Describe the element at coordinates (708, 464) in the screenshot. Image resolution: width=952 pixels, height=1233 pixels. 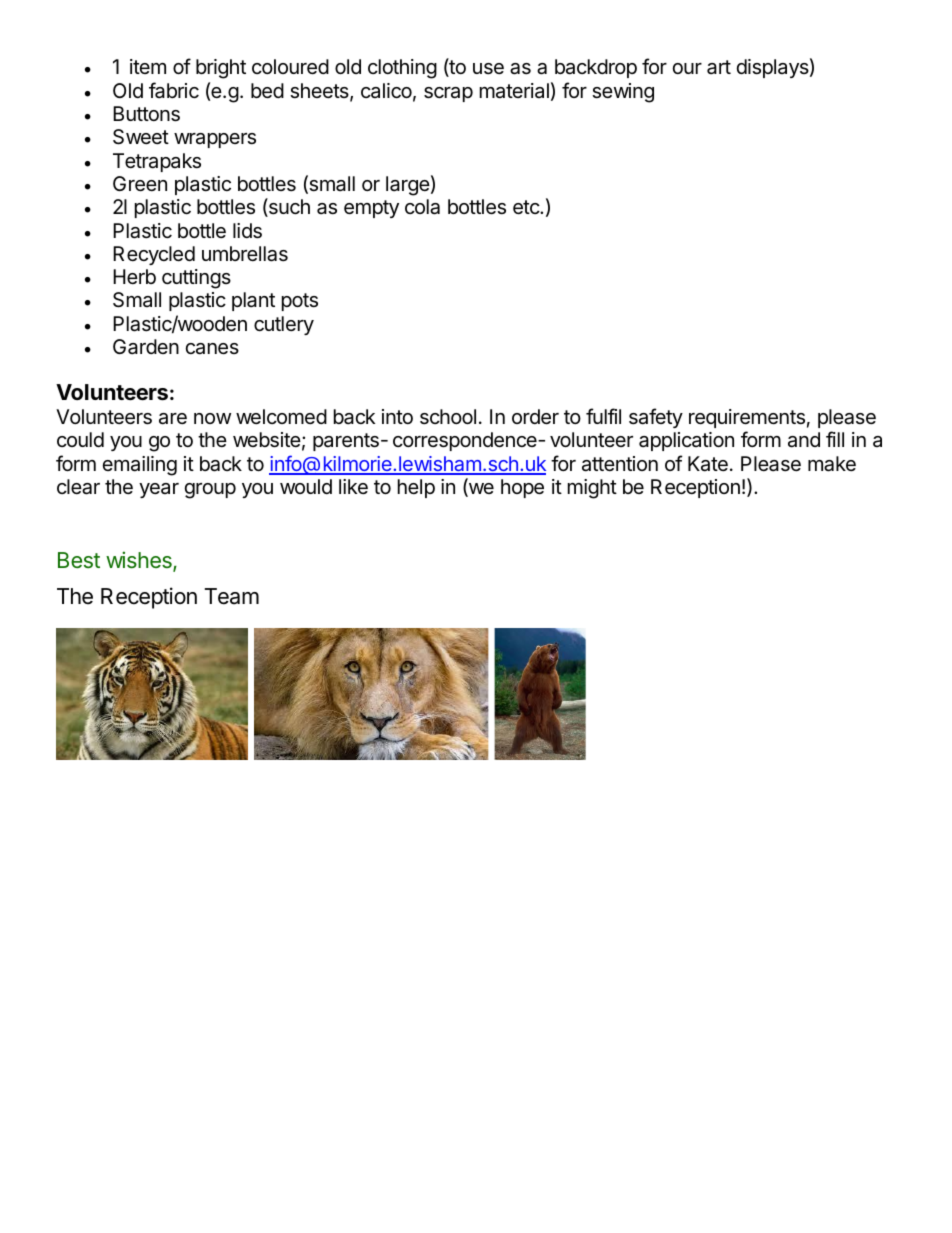
I see `Kate` at that location.
